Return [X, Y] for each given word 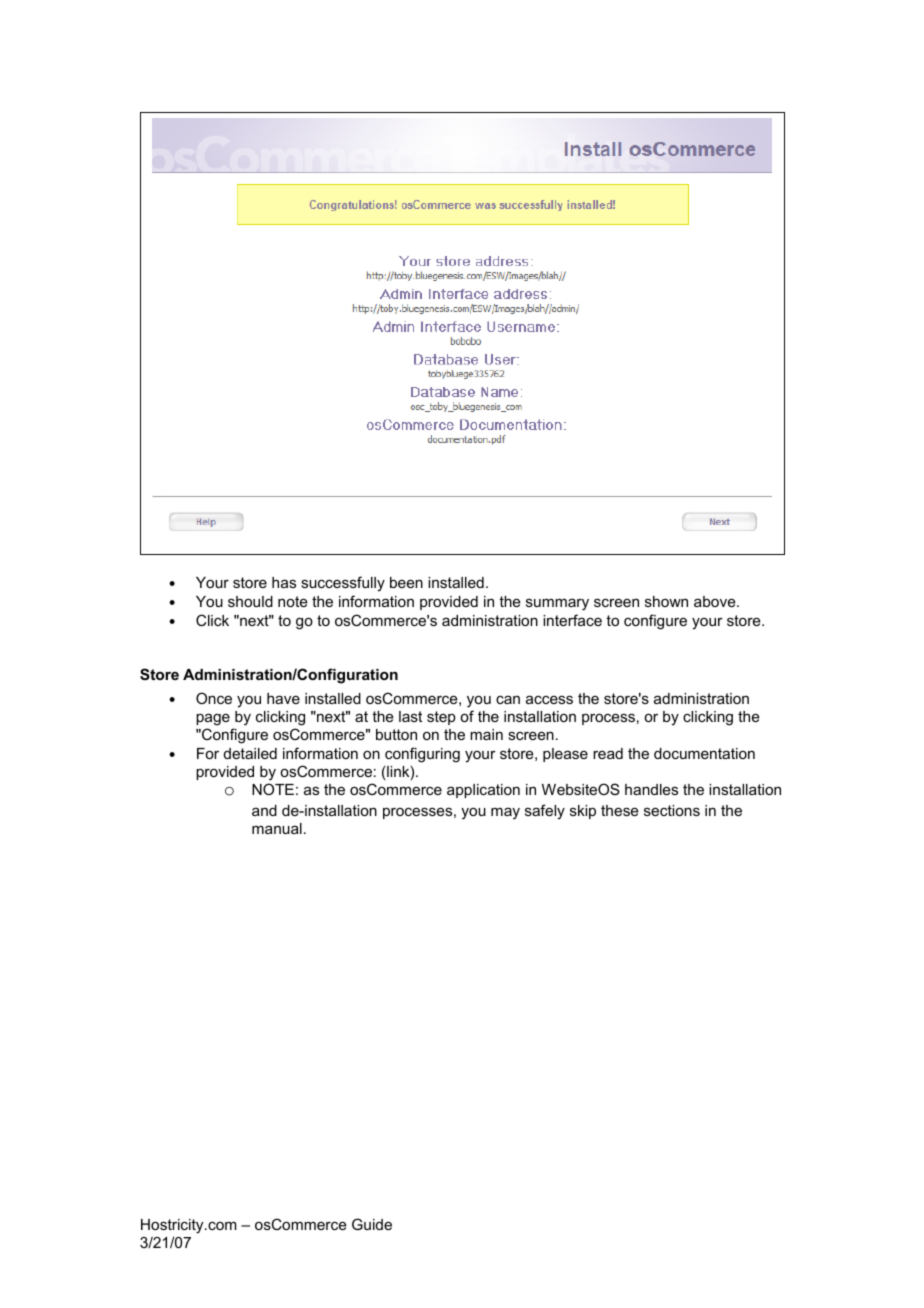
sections [672, 810]
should [250, 601]
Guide [372, 1224]
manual [277, 828]
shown [666, 601]
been [406, 582]
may [505, 813]
